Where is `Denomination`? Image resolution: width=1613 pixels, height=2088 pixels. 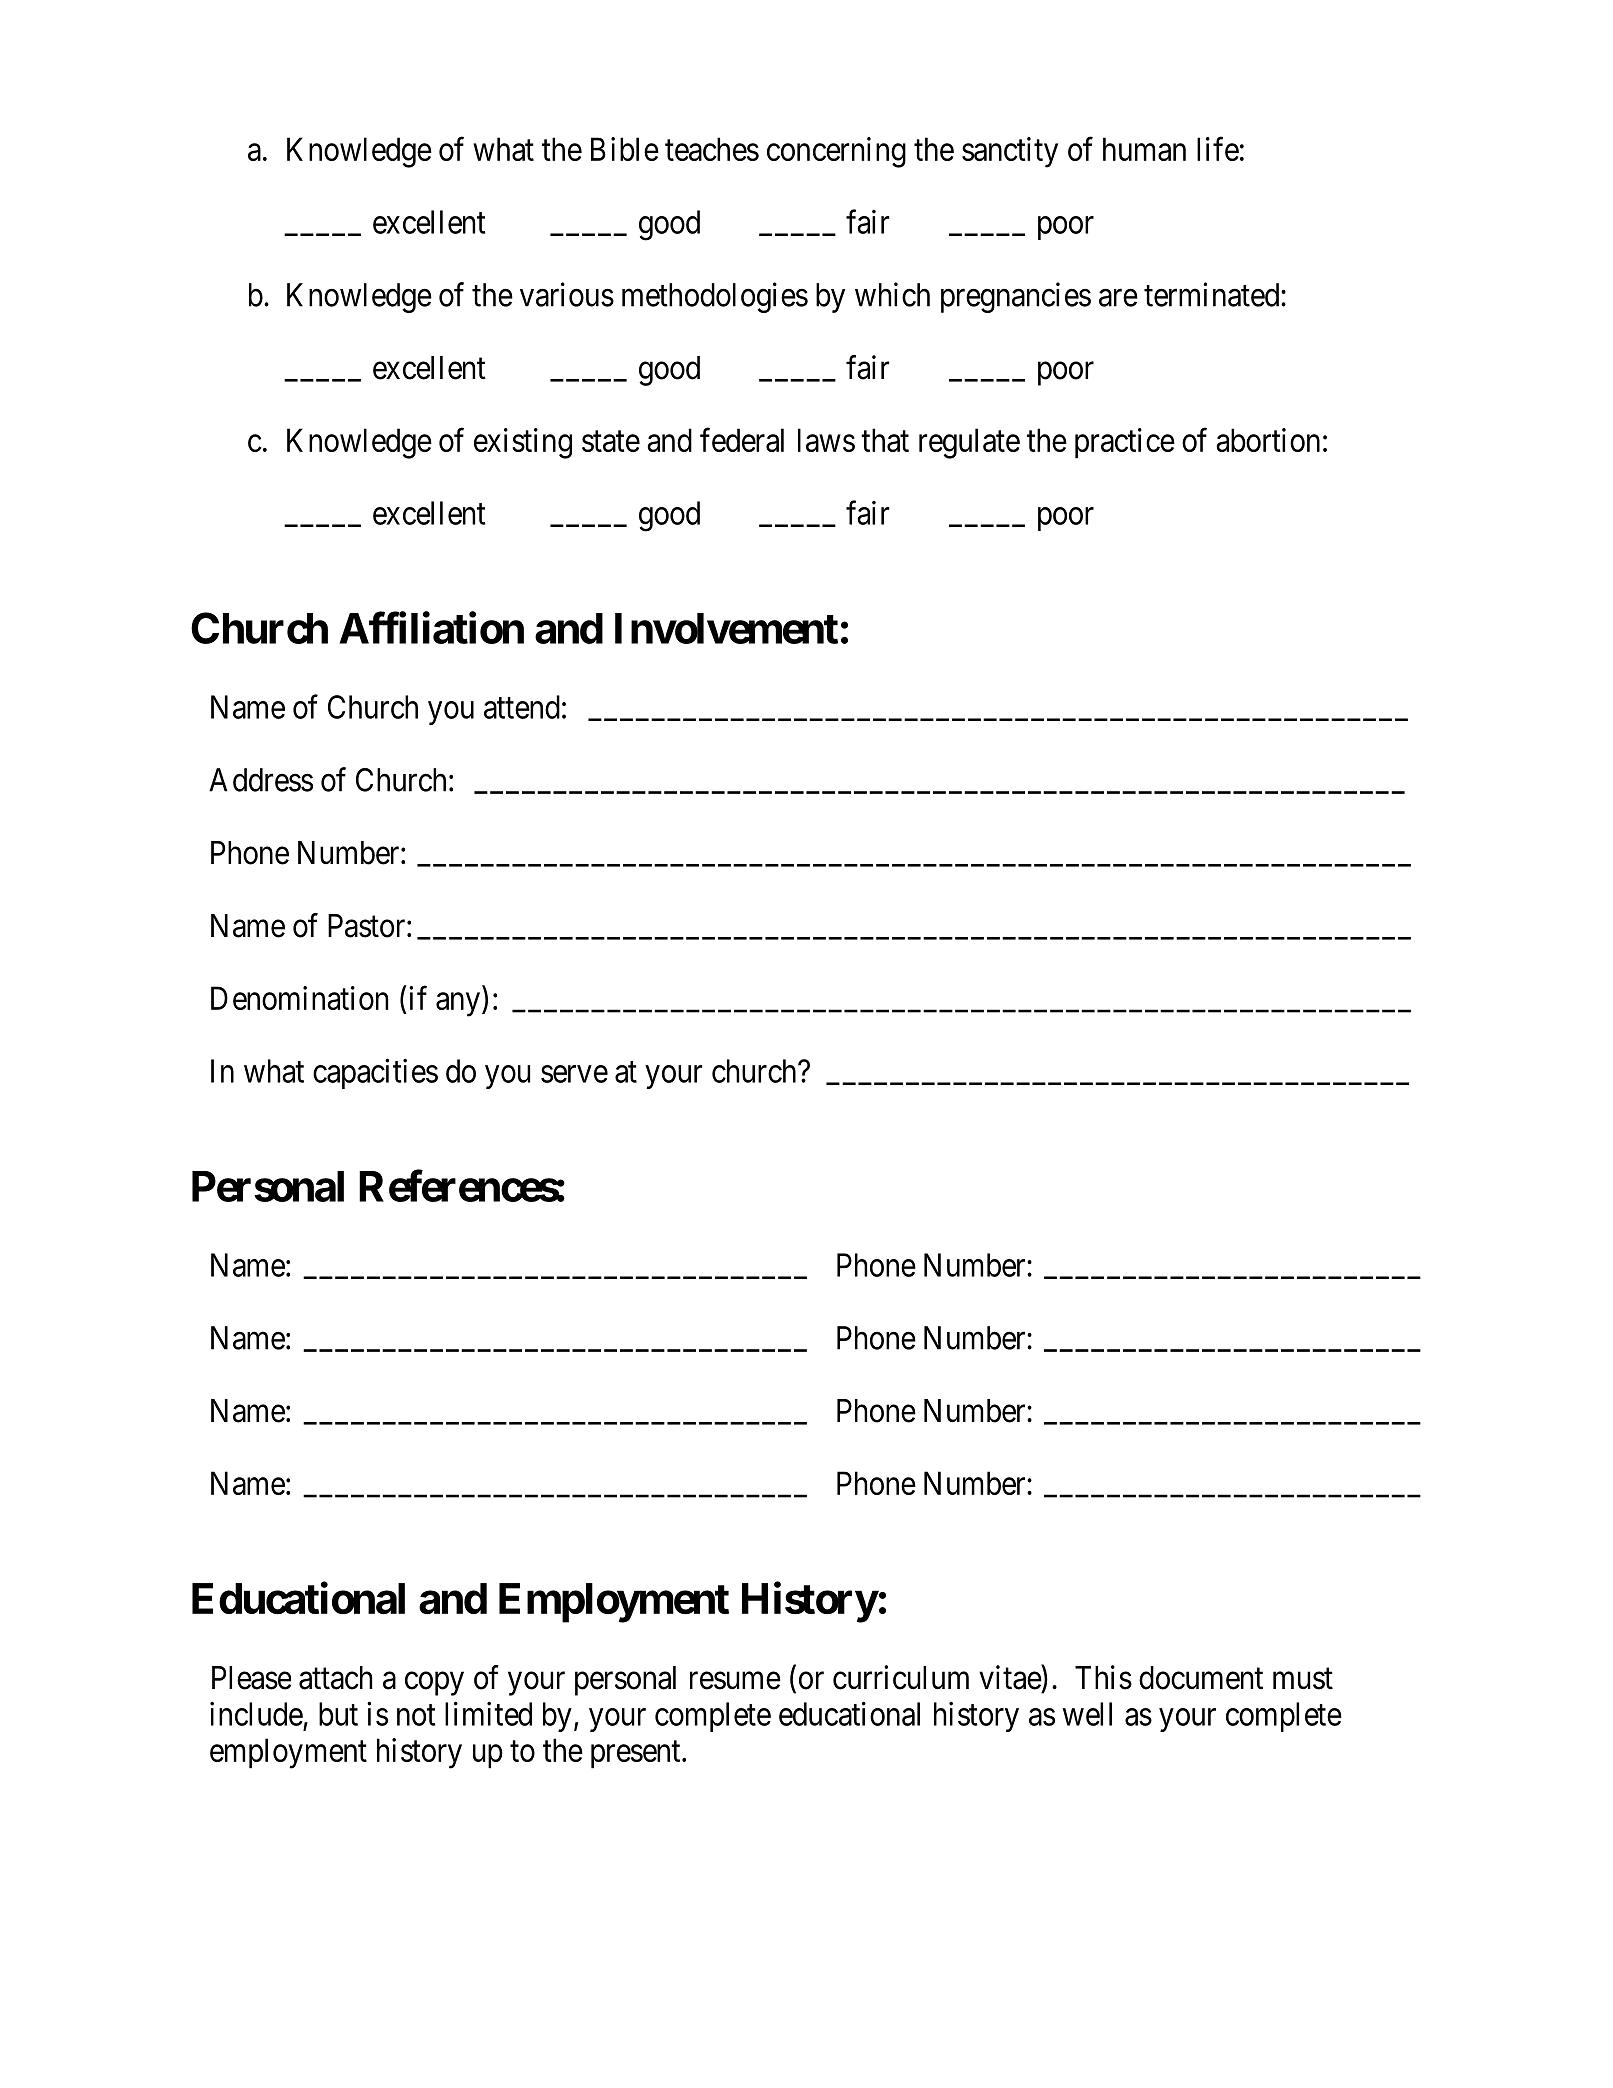
Denomination is located at coordinates (299, 998).
